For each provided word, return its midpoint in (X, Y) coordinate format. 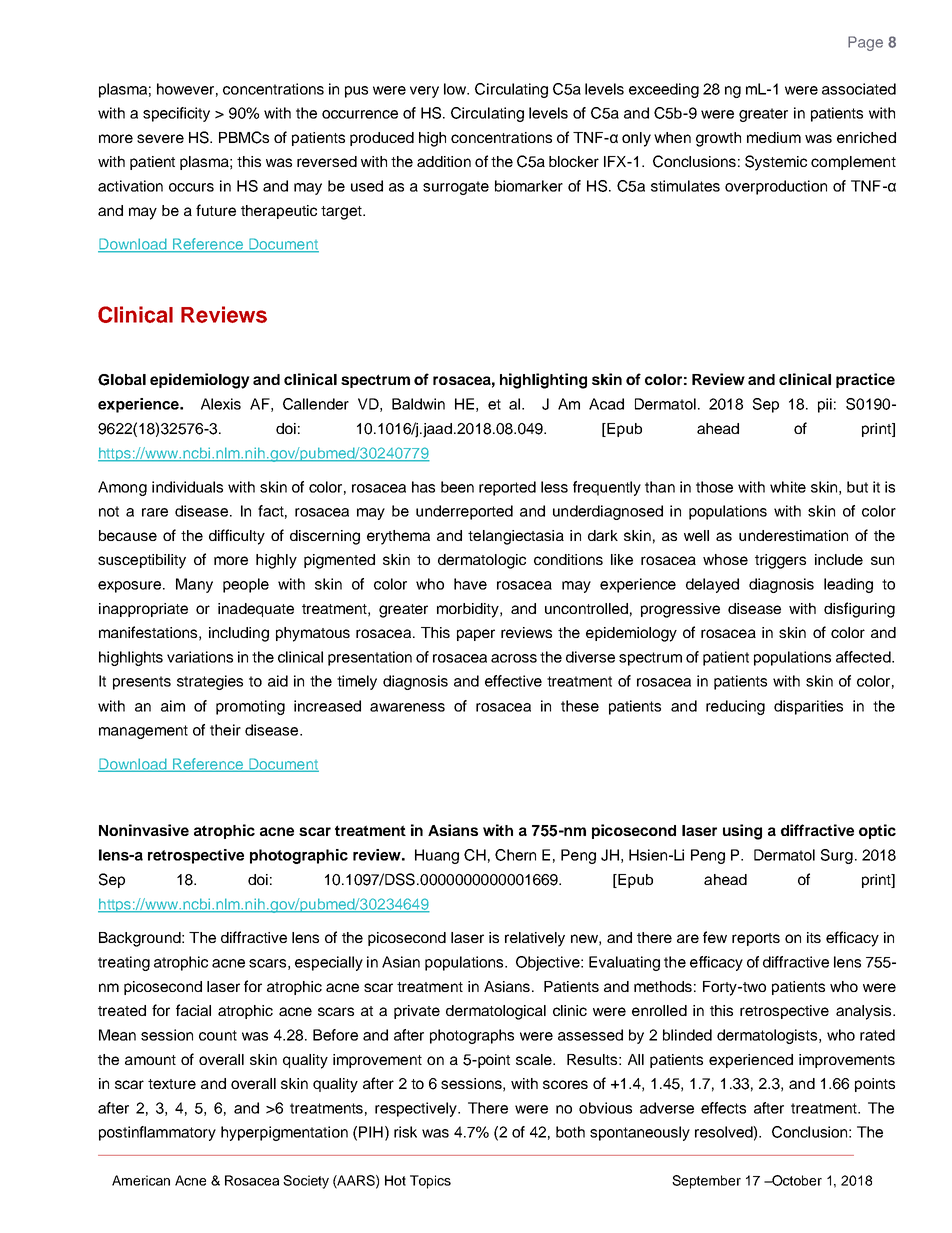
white (788, 487)
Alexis (221, 404)
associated (859, 89)
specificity (176, 114)
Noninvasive (144, 830)
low (456, 89)
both (570, 1132)
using (742, 832)
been (457, 487)
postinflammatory (157, 1133)
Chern (515, 855)
